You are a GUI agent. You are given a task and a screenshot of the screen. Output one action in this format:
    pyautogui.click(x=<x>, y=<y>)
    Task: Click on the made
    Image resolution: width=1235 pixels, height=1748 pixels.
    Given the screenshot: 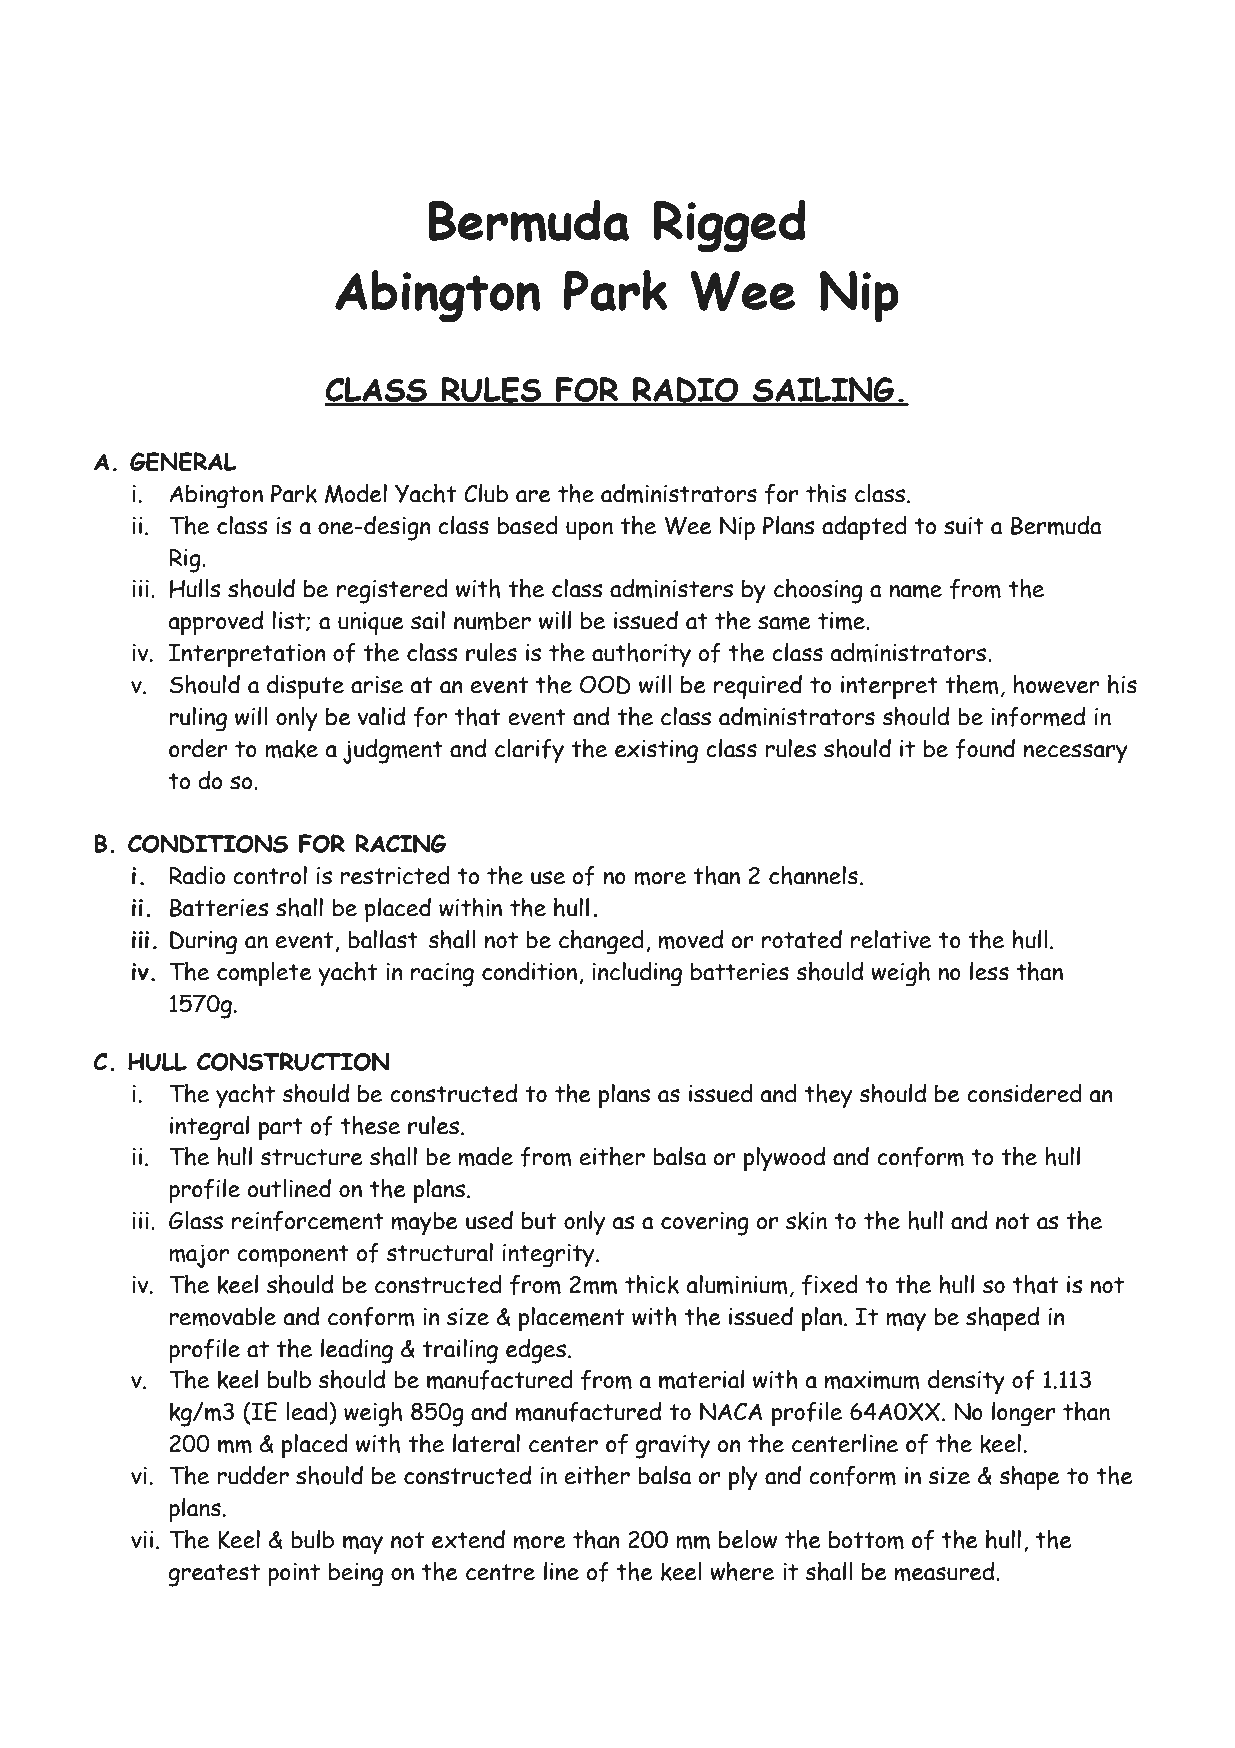 What is the action you would take?
    pyautogui.click(x=486, y=1156)
